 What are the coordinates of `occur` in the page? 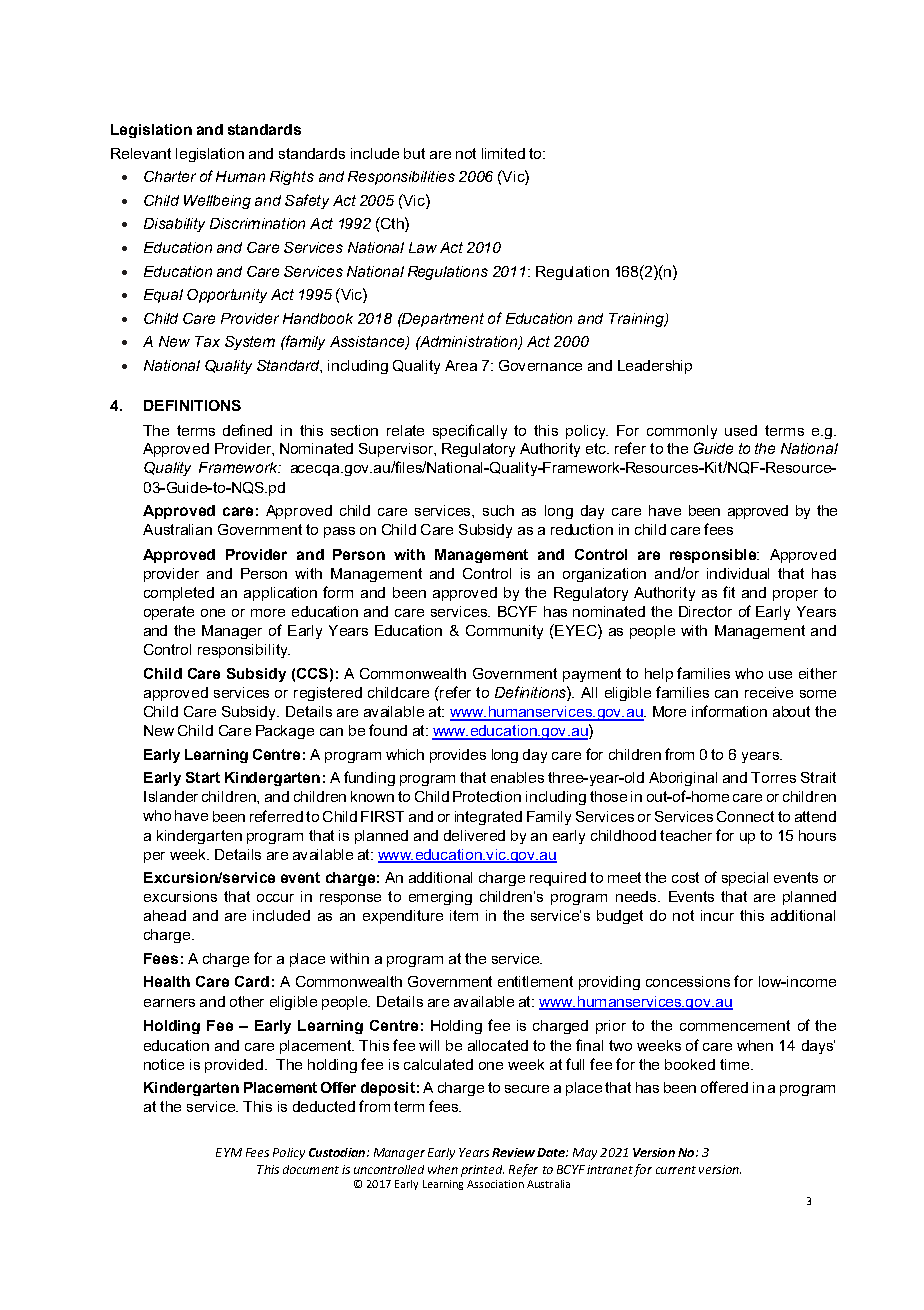 It's located at (275, 898).
